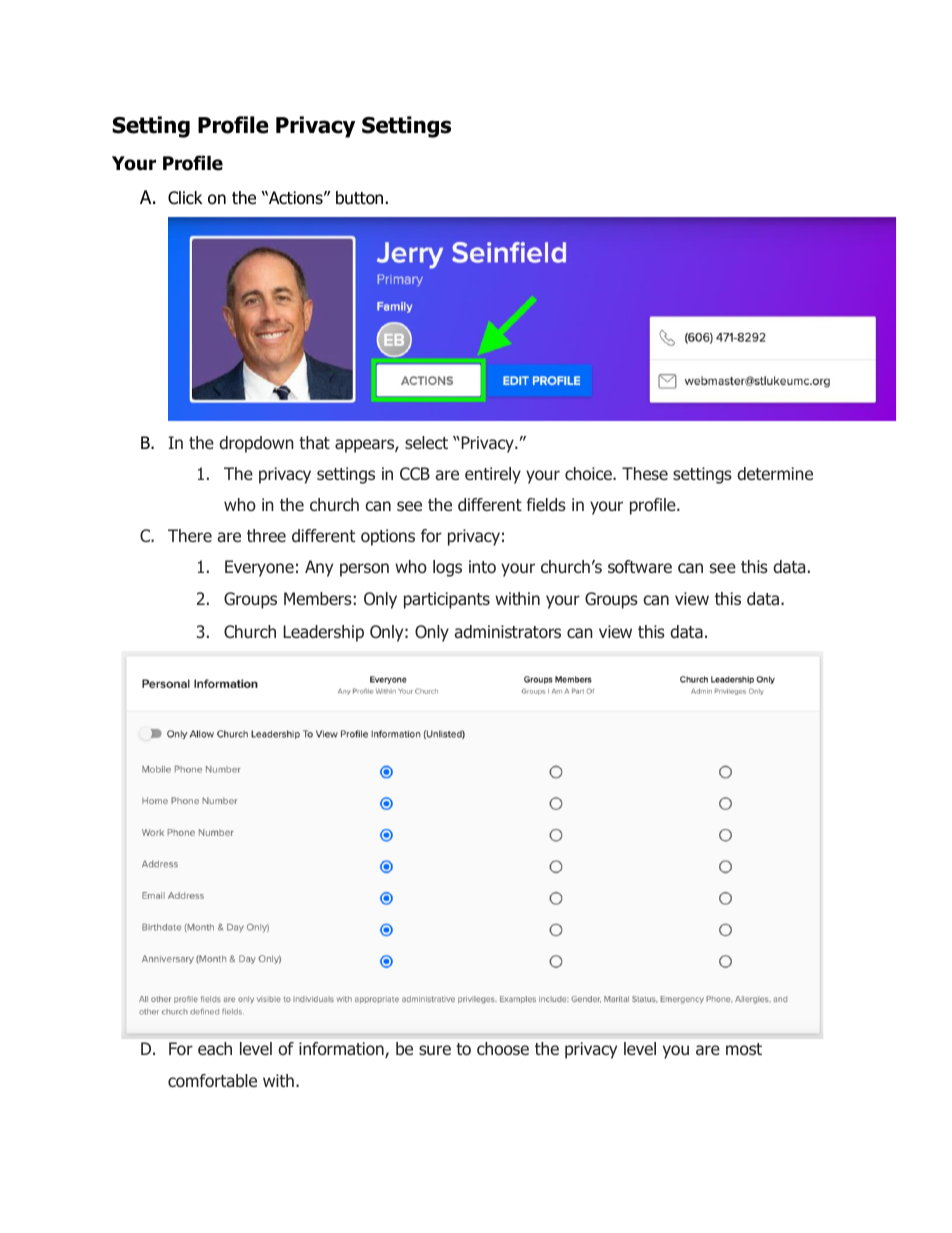 The image size is (952, 1233). What do you see at coordinates (215, 1049) in the screenshot?
I see `each` at bounding box center [215, 1049].
